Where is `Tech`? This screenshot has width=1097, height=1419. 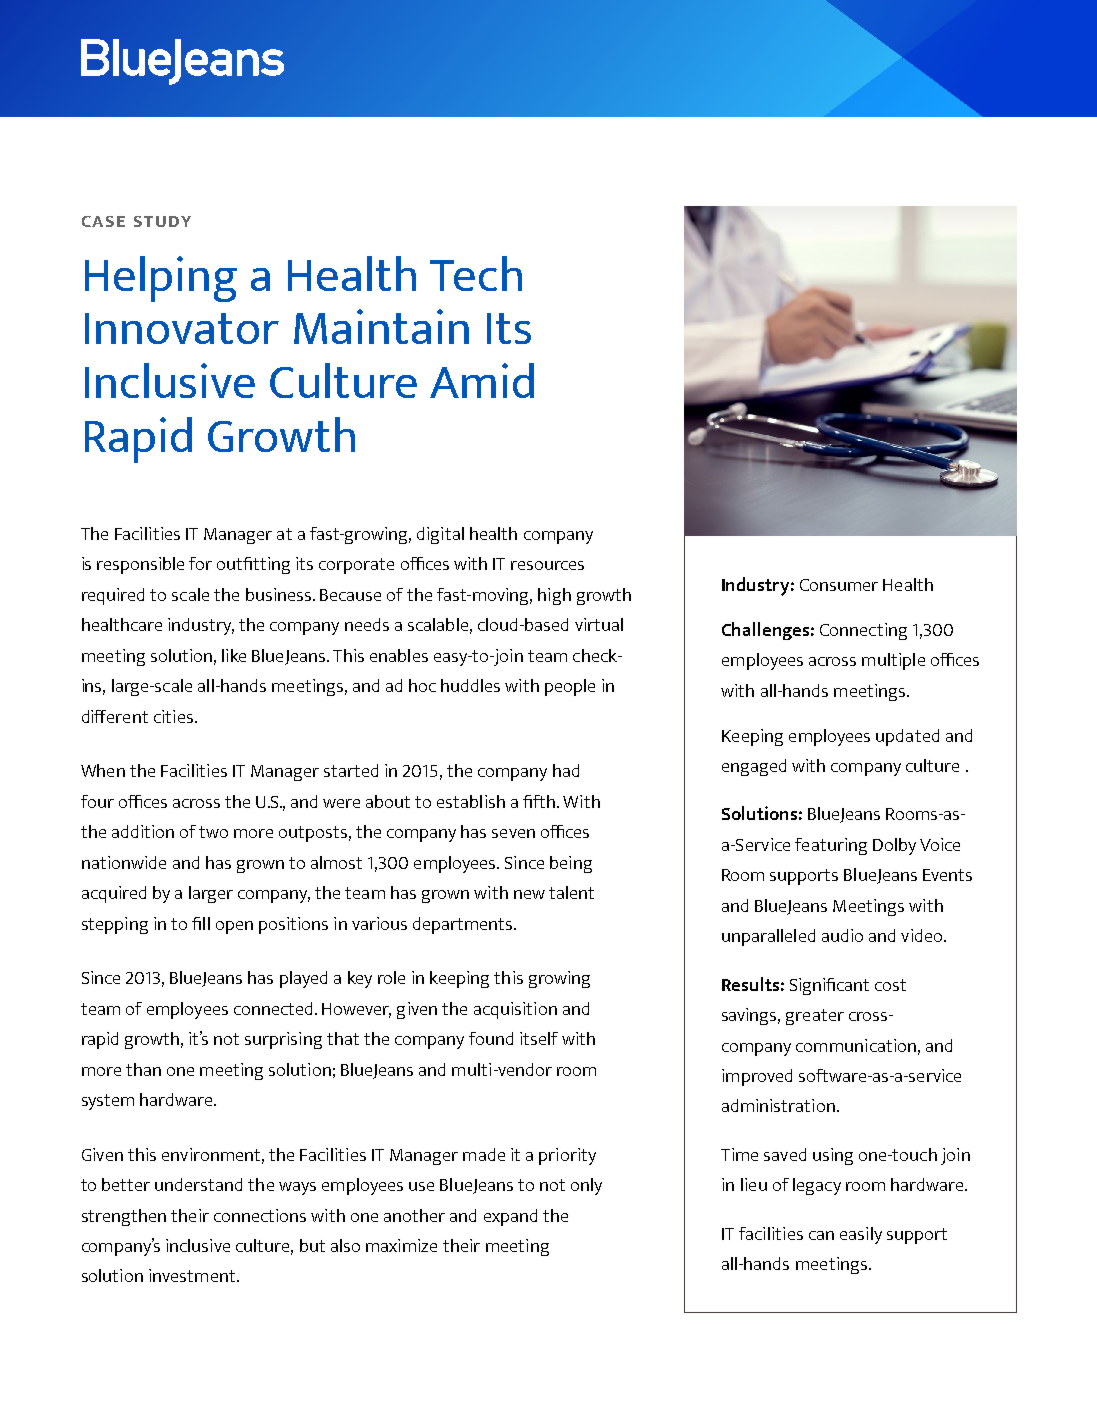
Tech is located at coordinates (476, 273).
